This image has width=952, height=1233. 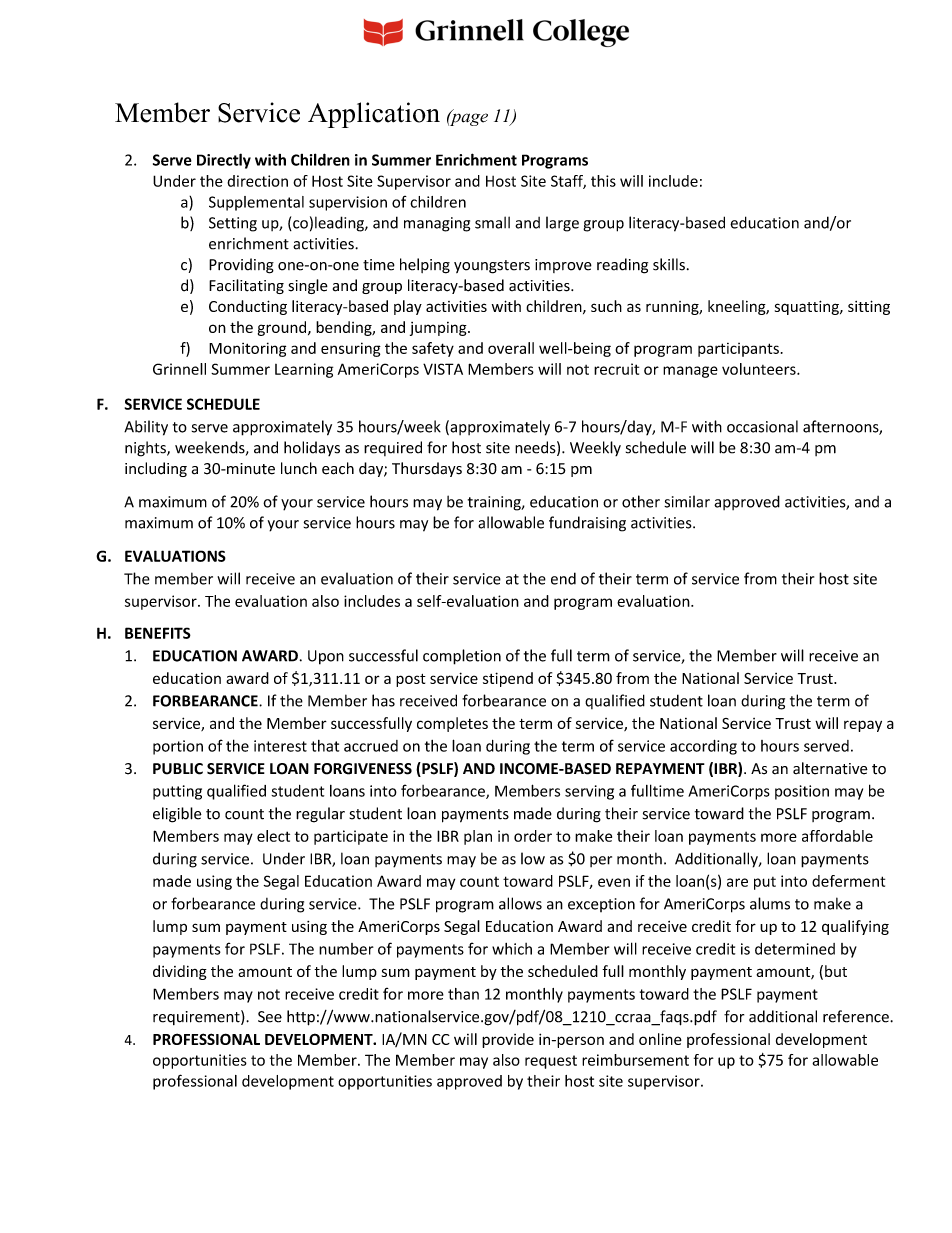 What do you see at coordinates (224, 161) in the image?
I see `Directly` at bounding box center [224, 161].
